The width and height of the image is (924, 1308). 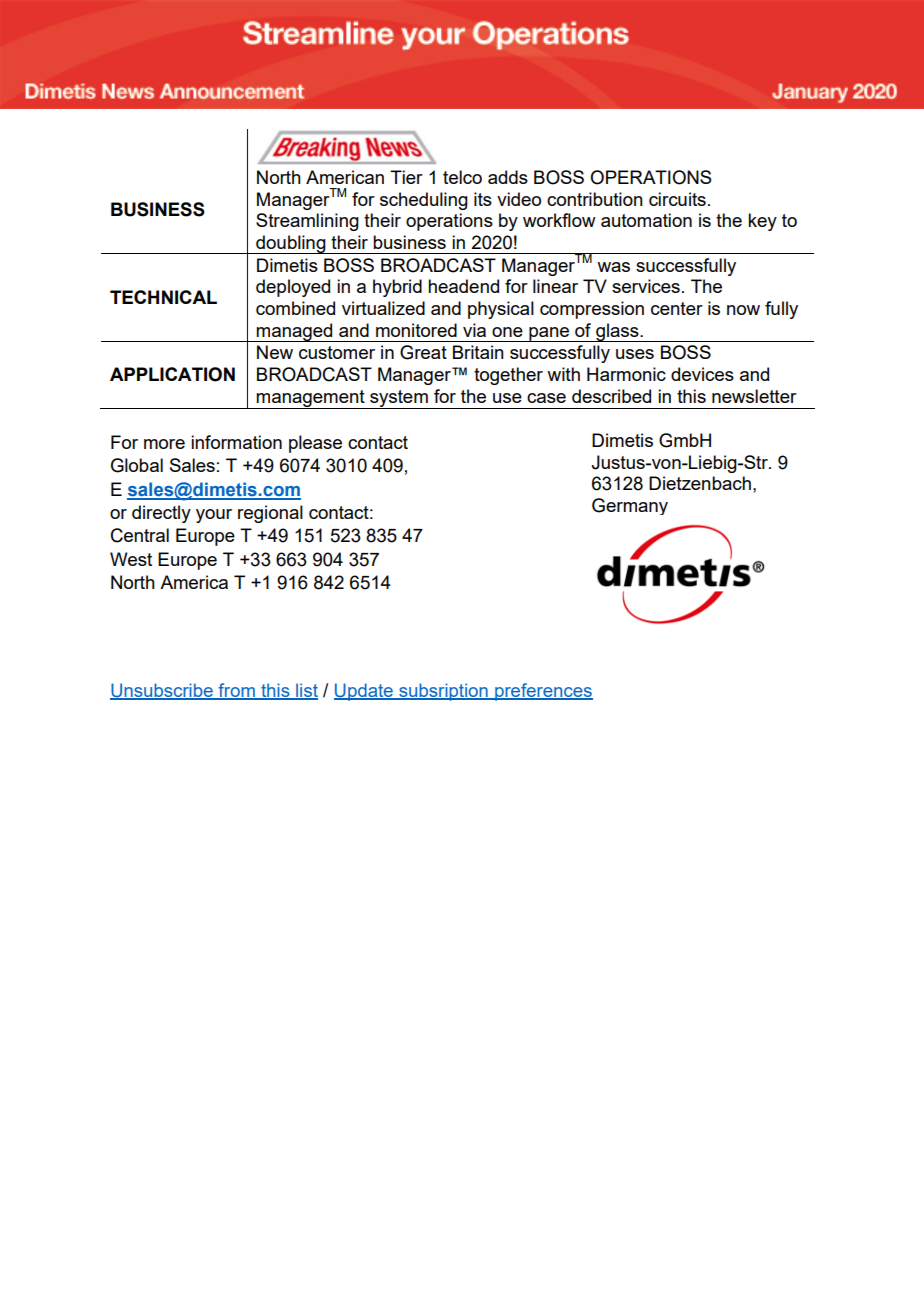 What do you see at coordinates (754, 396) in the image?
I see `newsletter` at bounding box center [754, 396].
